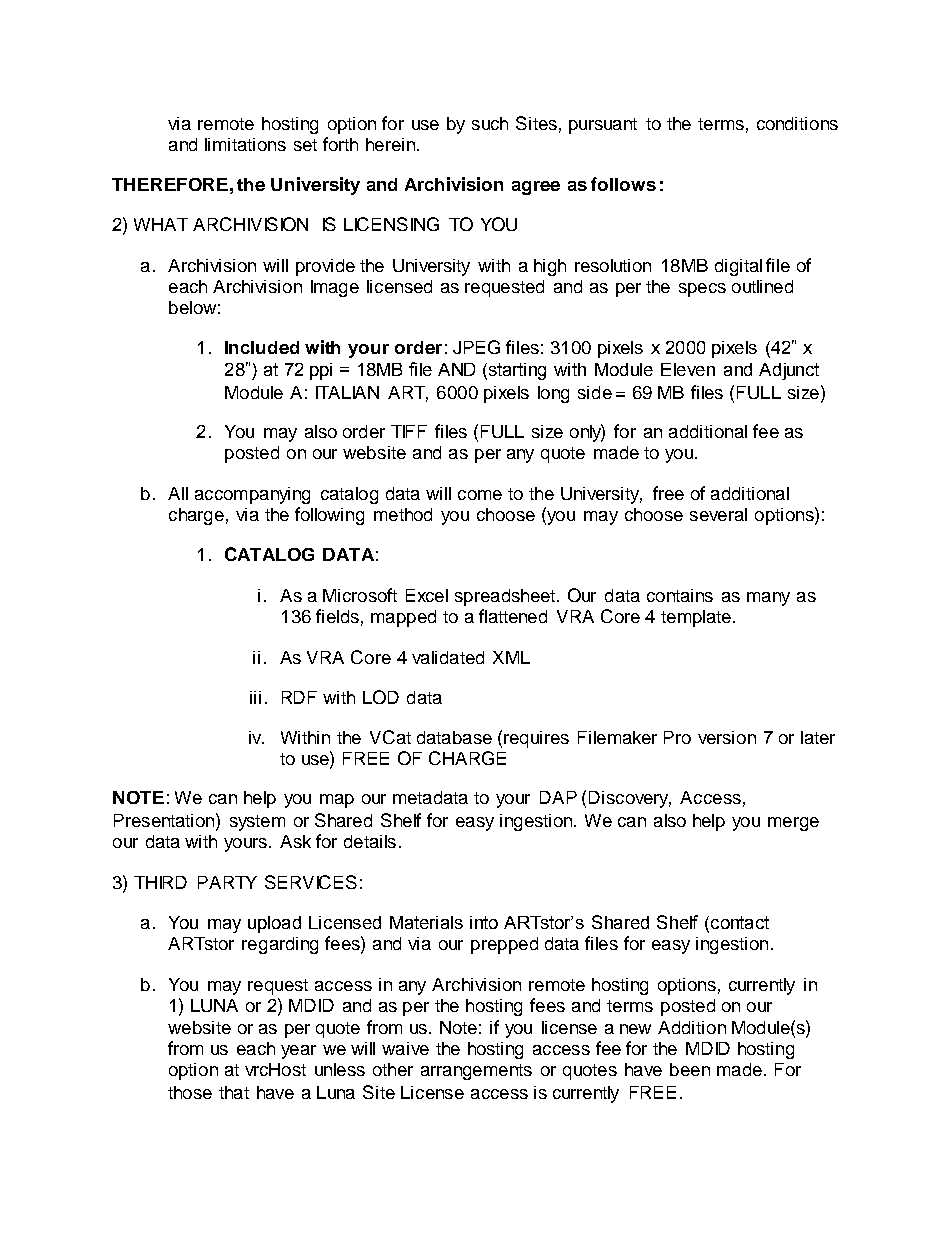 The height and width of the screenshot is (1233, 952). What do you see at coordinates (690, 1069) in the screenshot?
I see `been` at bounding box center [690, 1069].
